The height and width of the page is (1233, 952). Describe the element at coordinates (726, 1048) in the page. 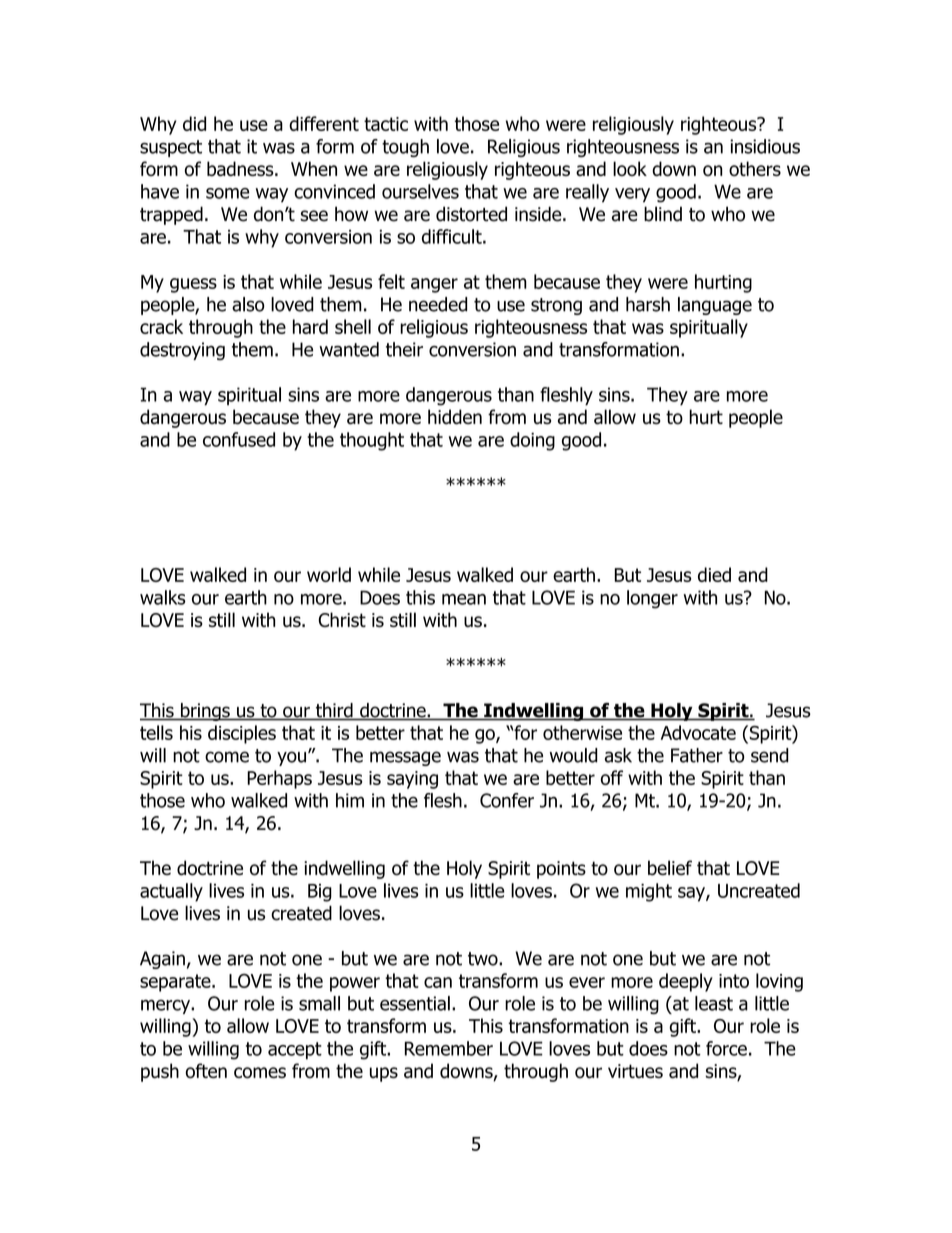

I see `force` at that location.
